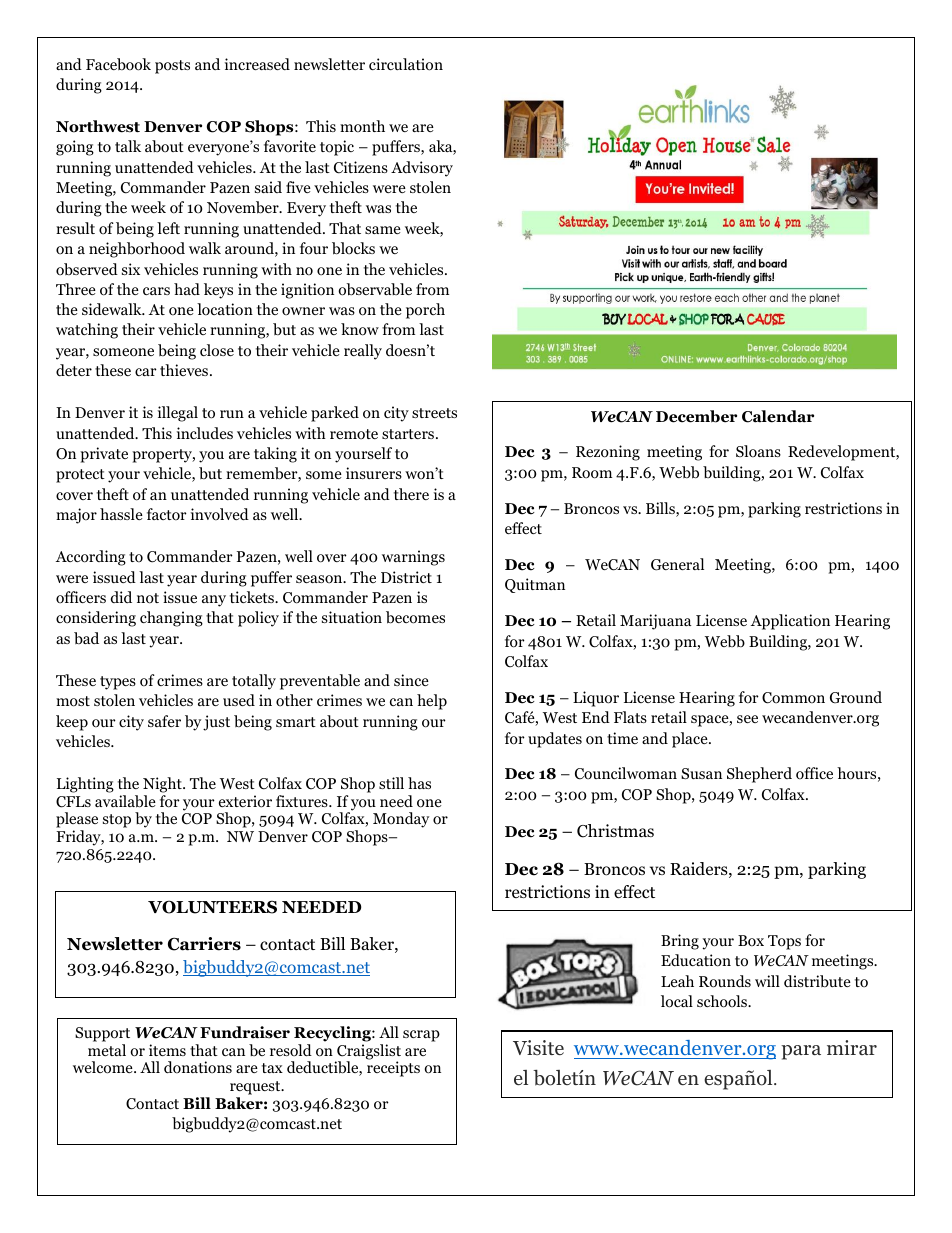 This screenshot has height=1233, width=952. Describe the element at coordinates (790, 622) in the screenshot. I see `Application` at that location.
